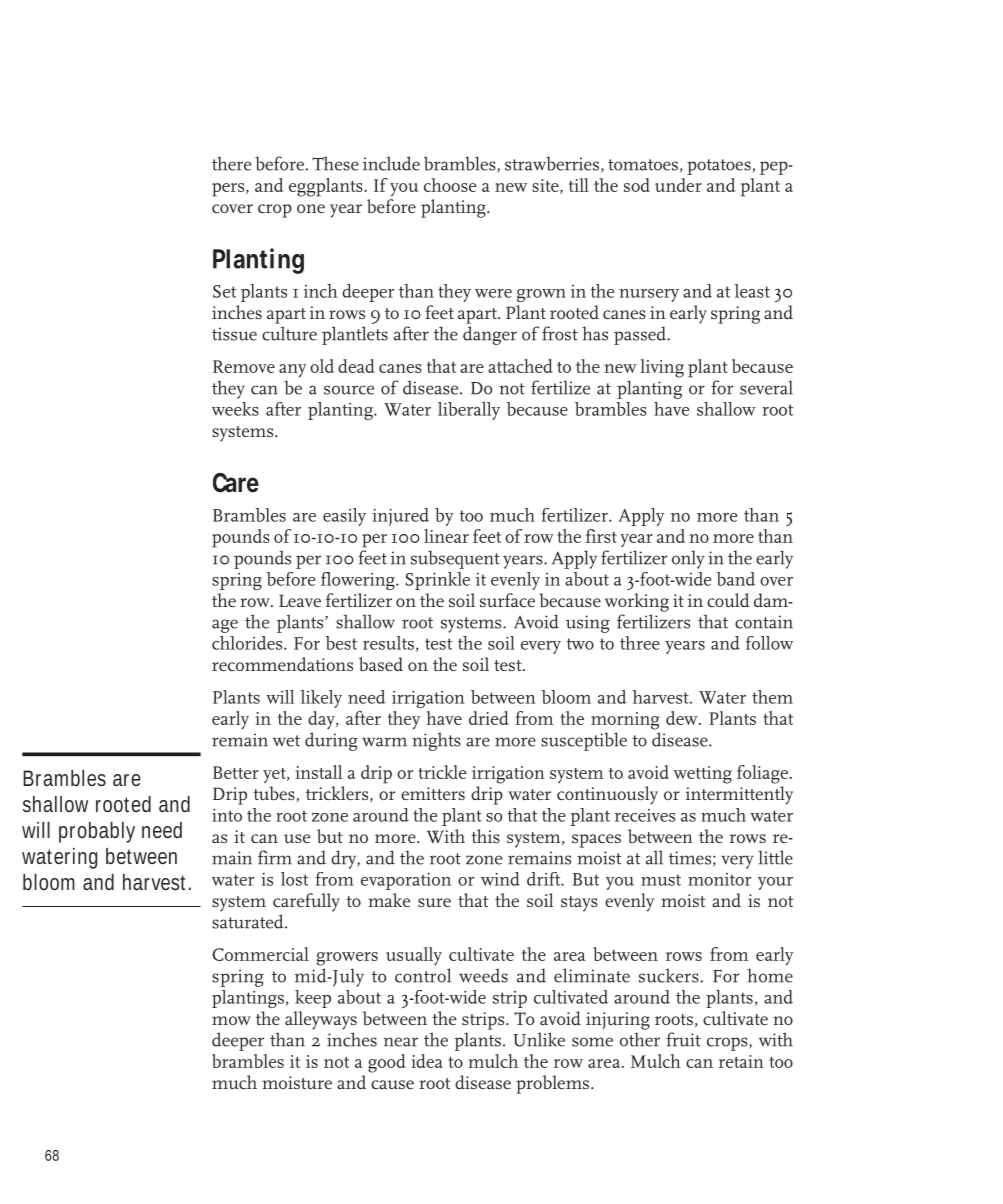 Image resolution: width=1003 pixels, height=1204 pixels. What do you see at coordinates (388, 643) in the page?
I see `results` at bounding box center [388, 643].
